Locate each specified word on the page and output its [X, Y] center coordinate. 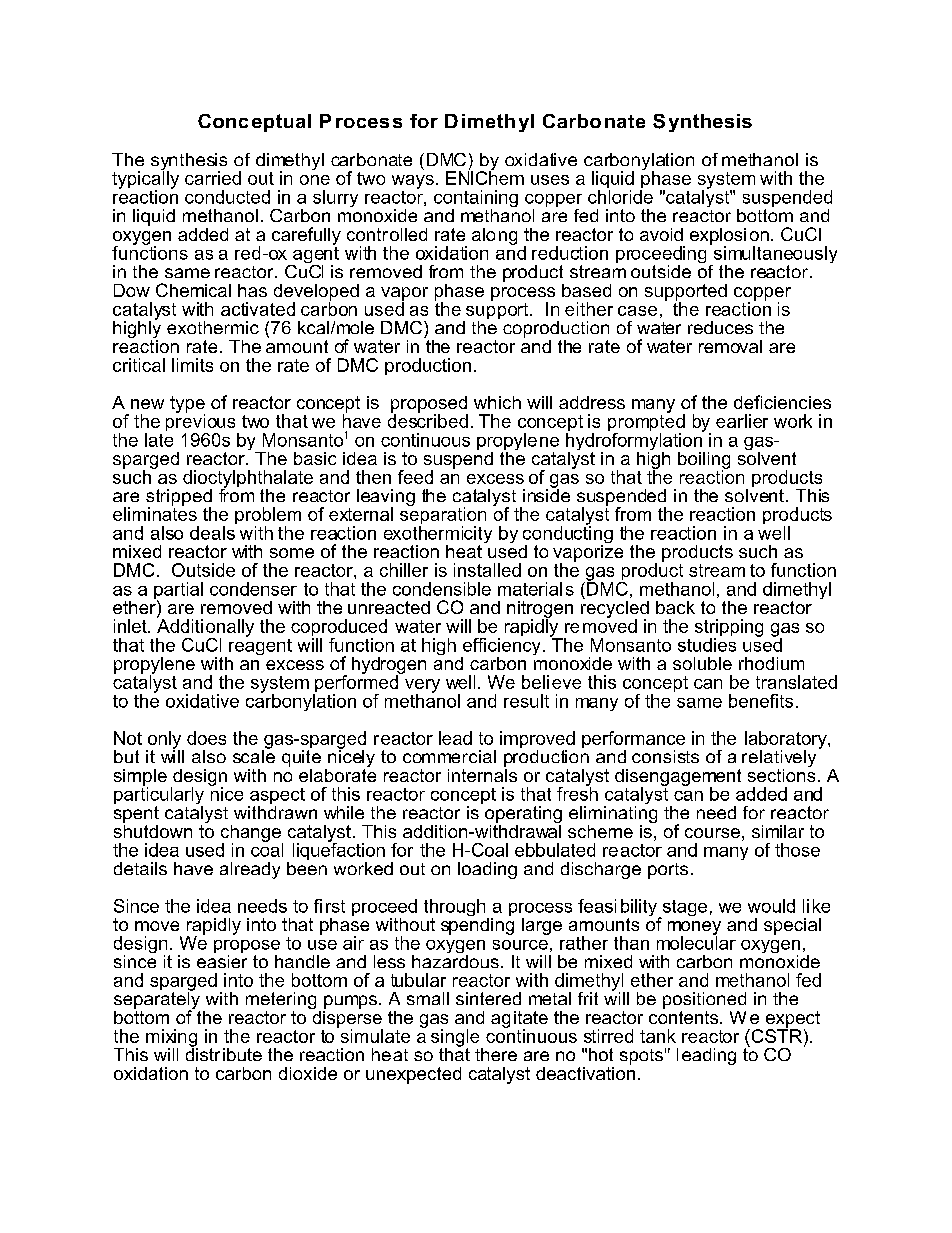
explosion [729, 237]
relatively [779, 760]
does [206, 738]
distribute [224, 1053]
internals [482, 774]
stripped [179, 498]
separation [443, 516]
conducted [227, 197]
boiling [704, 461]
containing [476, 200]
